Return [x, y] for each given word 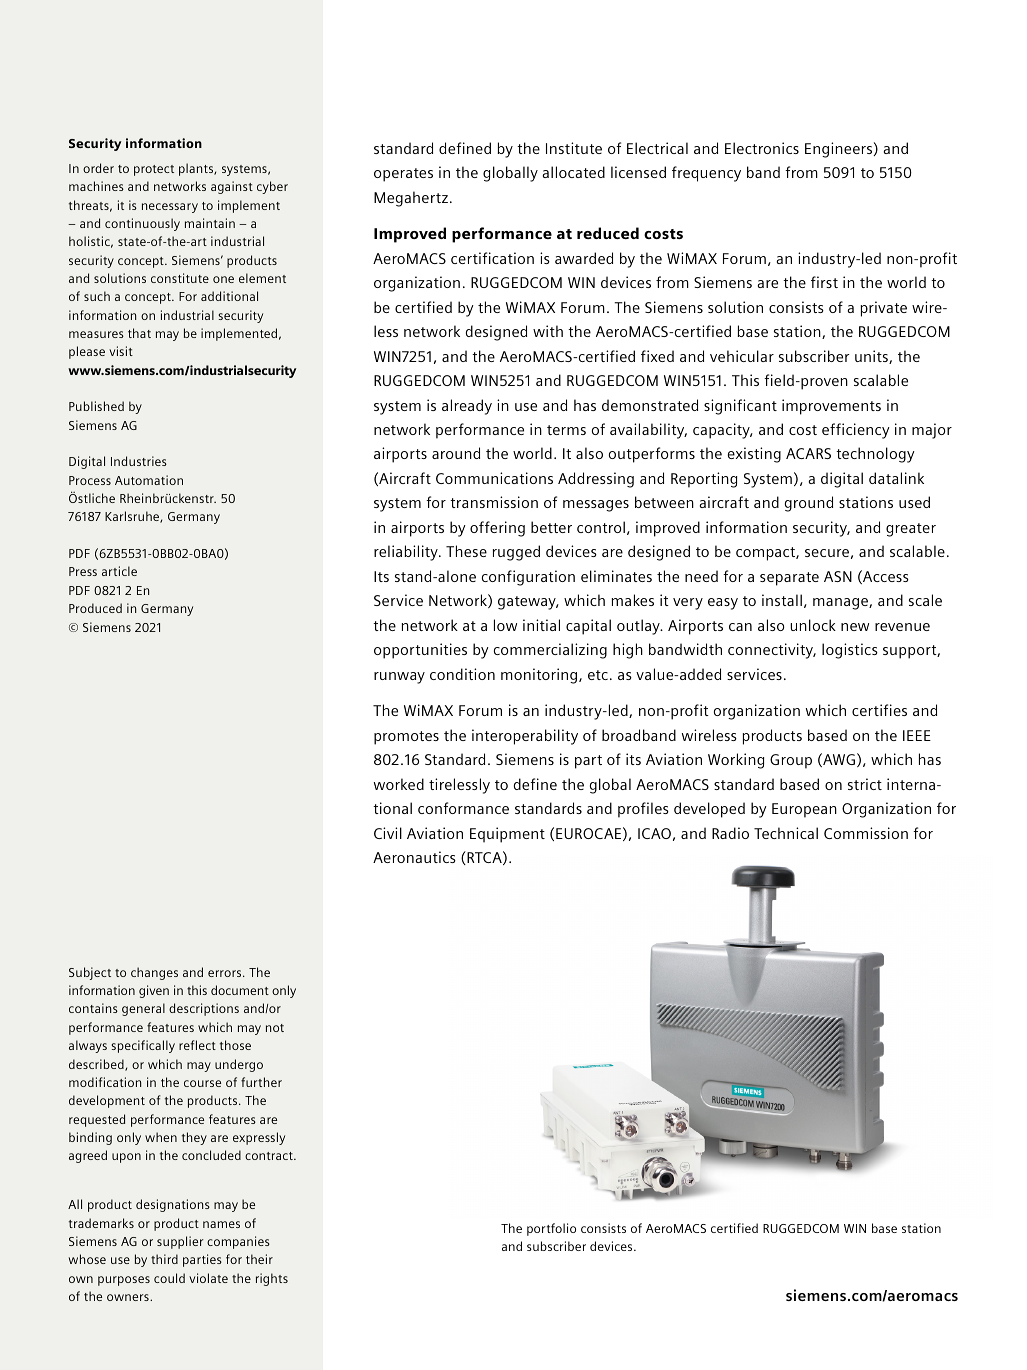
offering [497, 529]
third [164, 1259]
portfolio [551, 1229]
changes [154, 973]
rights [272, 1279]
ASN [838, 576]
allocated [573, 172]
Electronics [762, 148]
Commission [866, 833]
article [119, 571]
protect [154, 170]
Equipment [507, 835]
